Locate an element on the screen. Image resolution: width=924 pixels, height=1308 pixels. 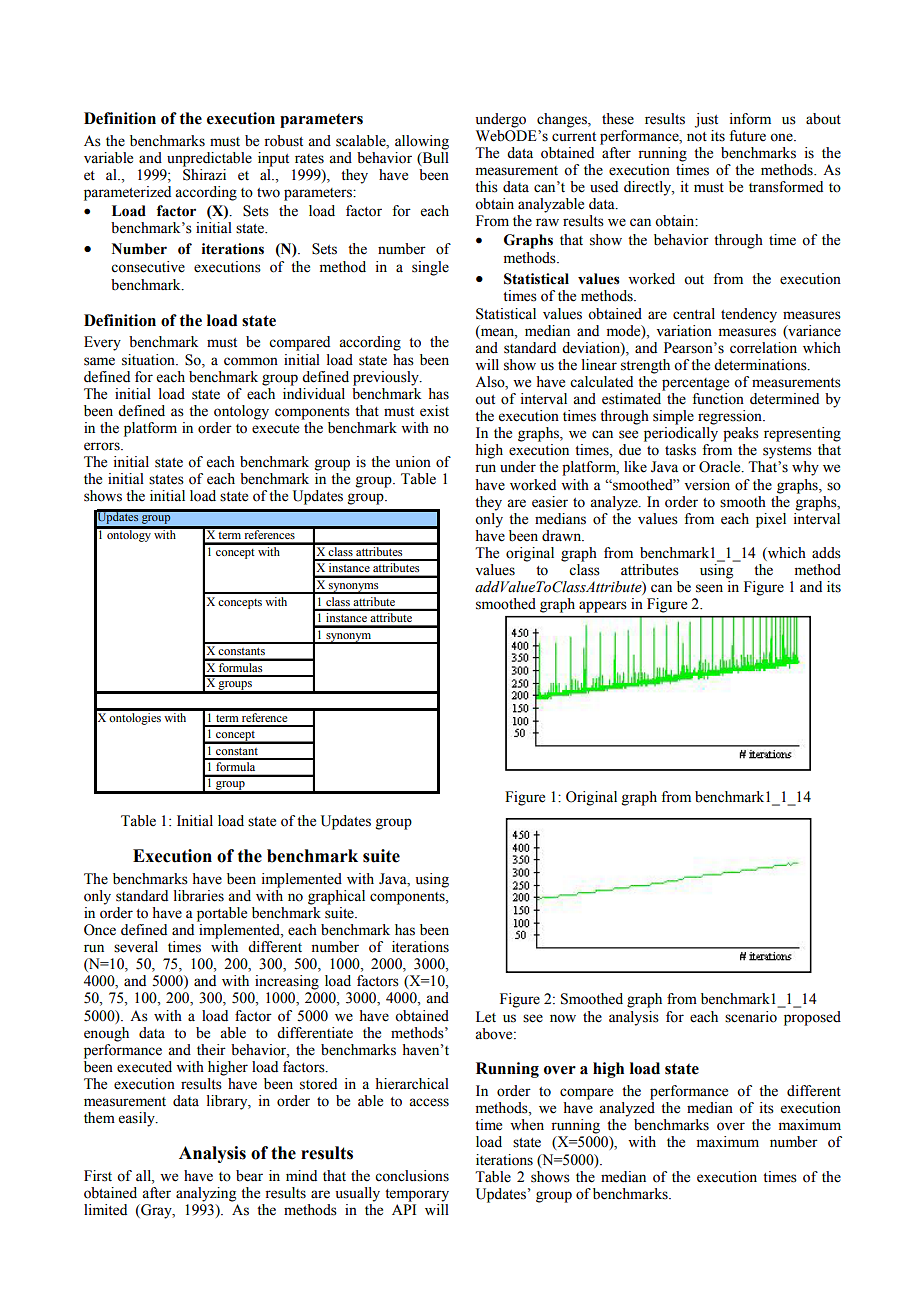
several is located at coordinates (136, 947).
